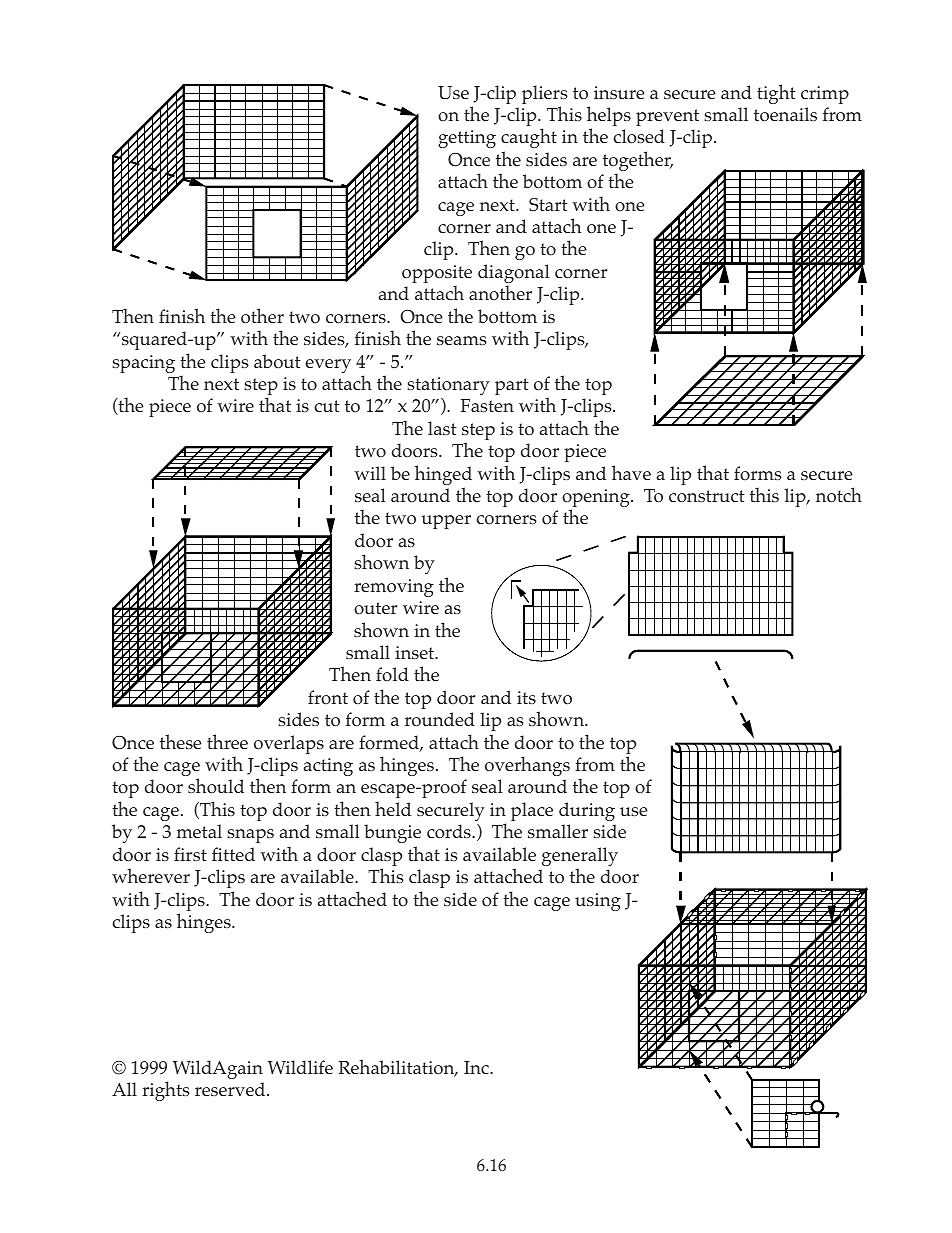  What do you see at coordinates (529, 138) in the screenshot?
I see `caught` at bounding box center [529, 138].
